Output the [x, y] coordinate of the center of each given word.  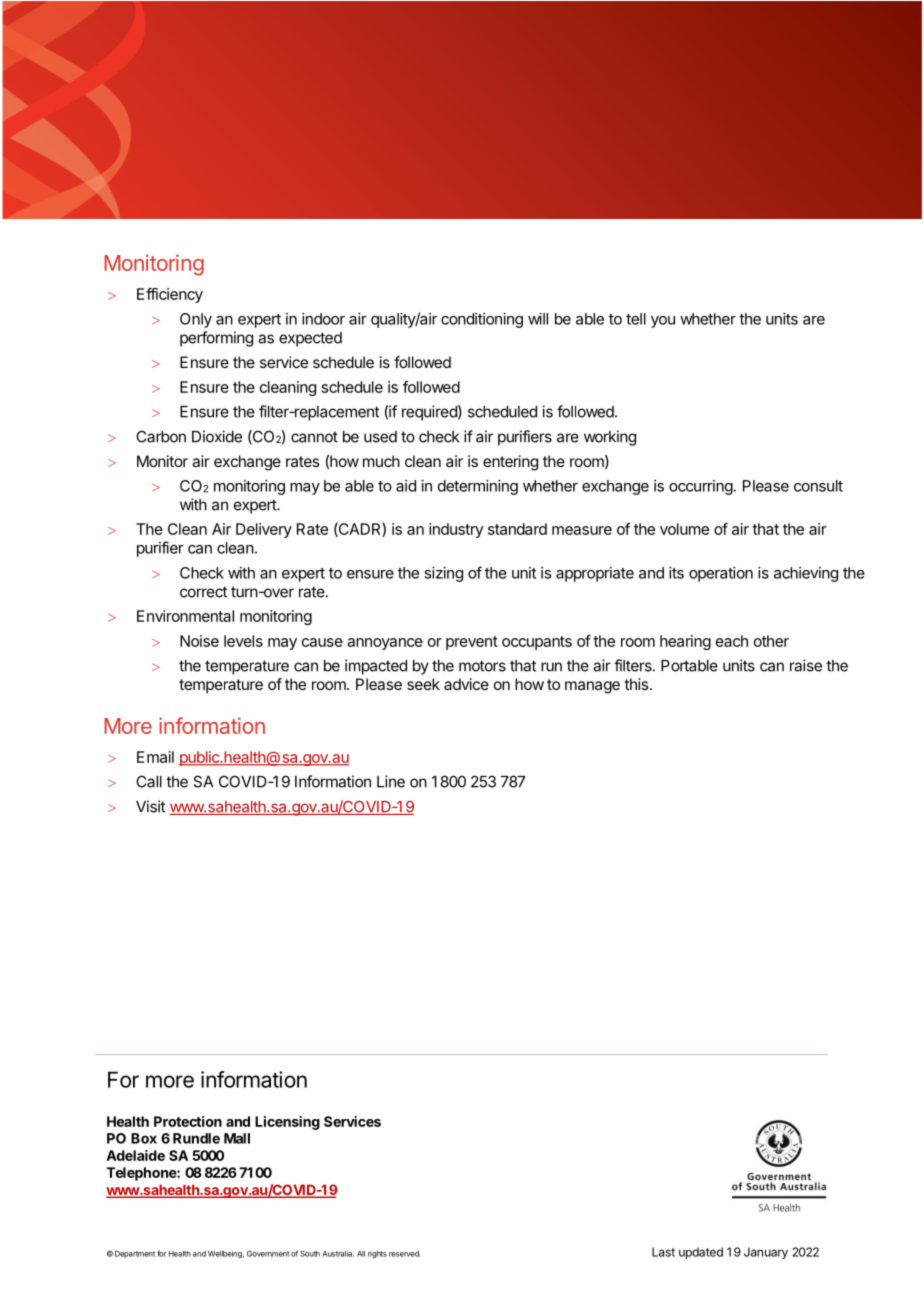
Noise [199, 641]
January [766, 1253]
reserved [404, 1254]
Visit [150, 806]
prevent [472, 643]
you [663, 322]
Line [391, 781]
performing [216, 339]
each [732, 641]
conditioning [482, 320]
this [637, 684]
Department [135, 1254]
